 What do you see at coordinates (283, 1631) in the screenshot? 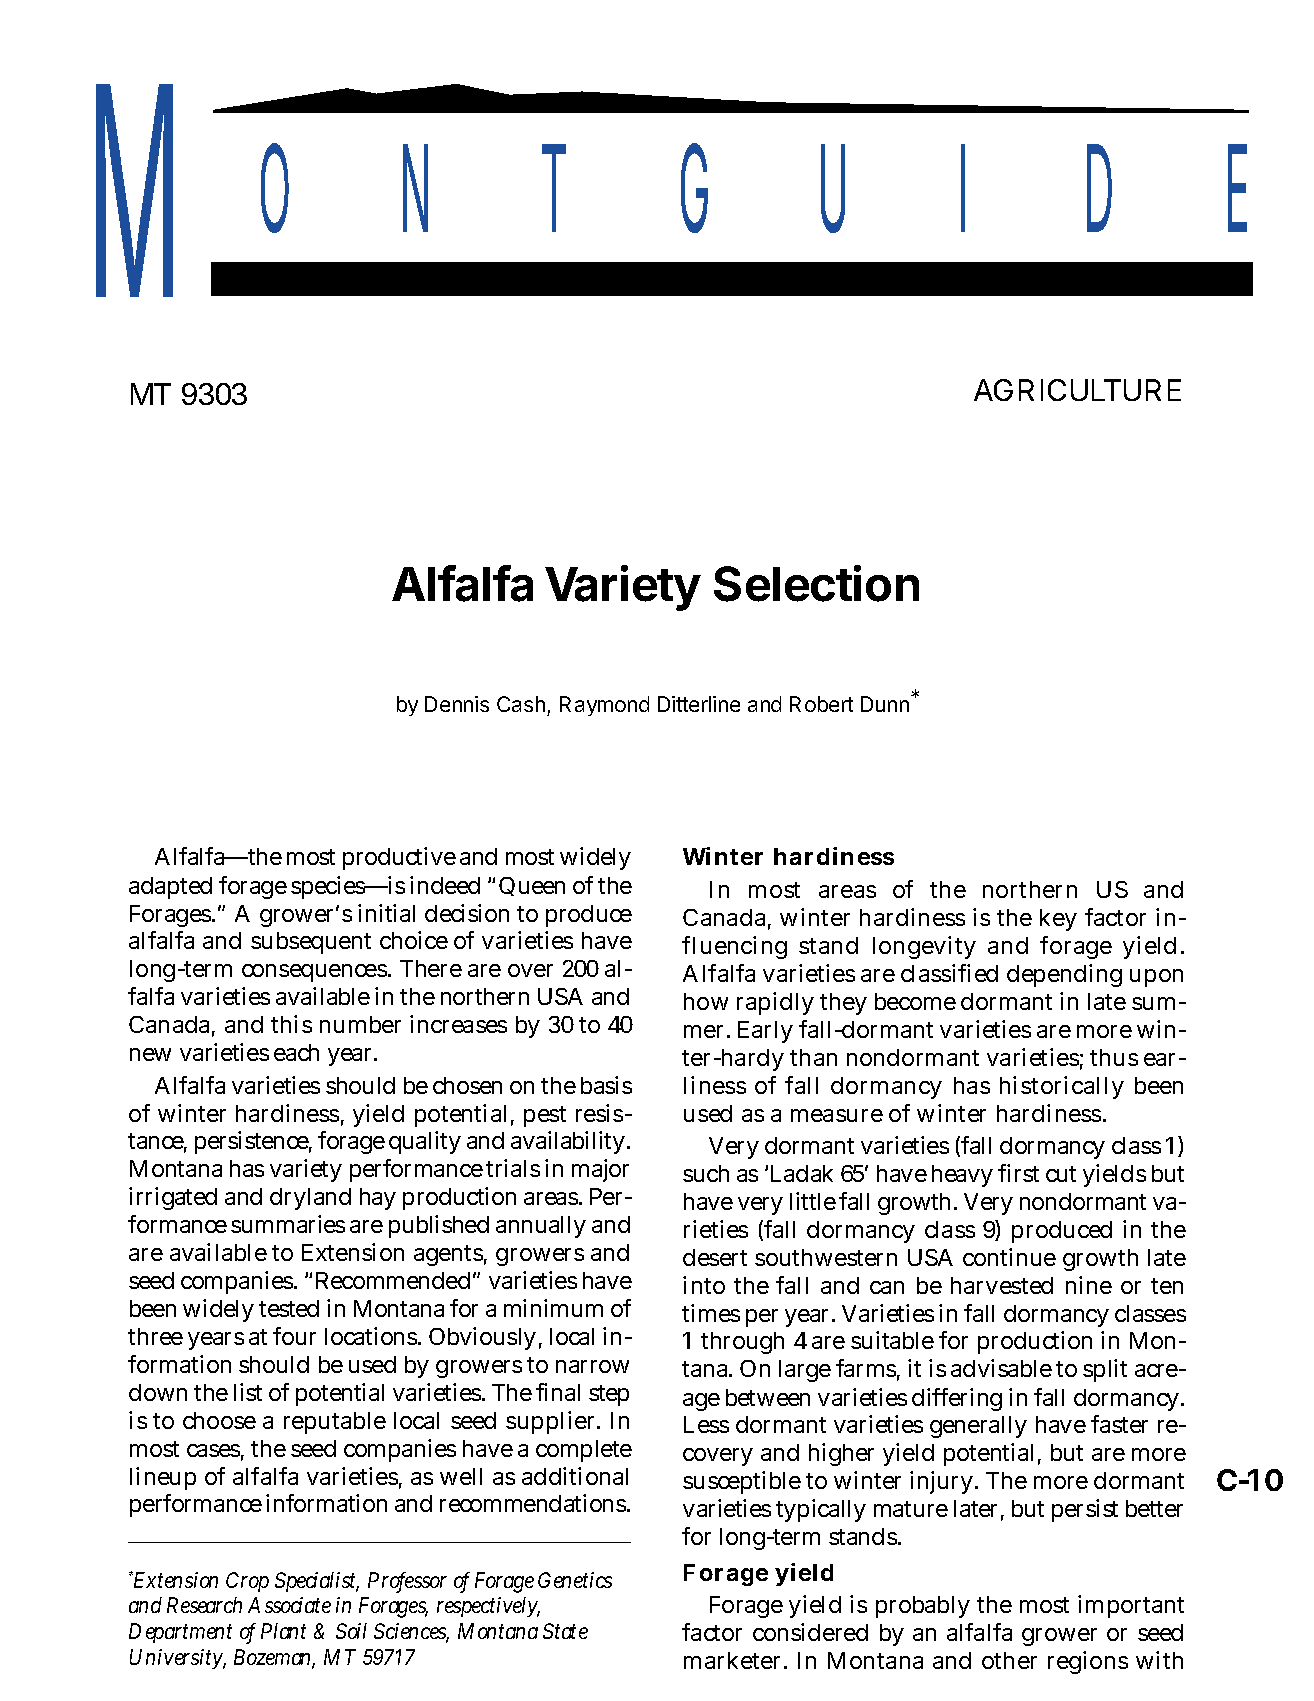
I see `Plant` at bounding box center [283, 1631].
